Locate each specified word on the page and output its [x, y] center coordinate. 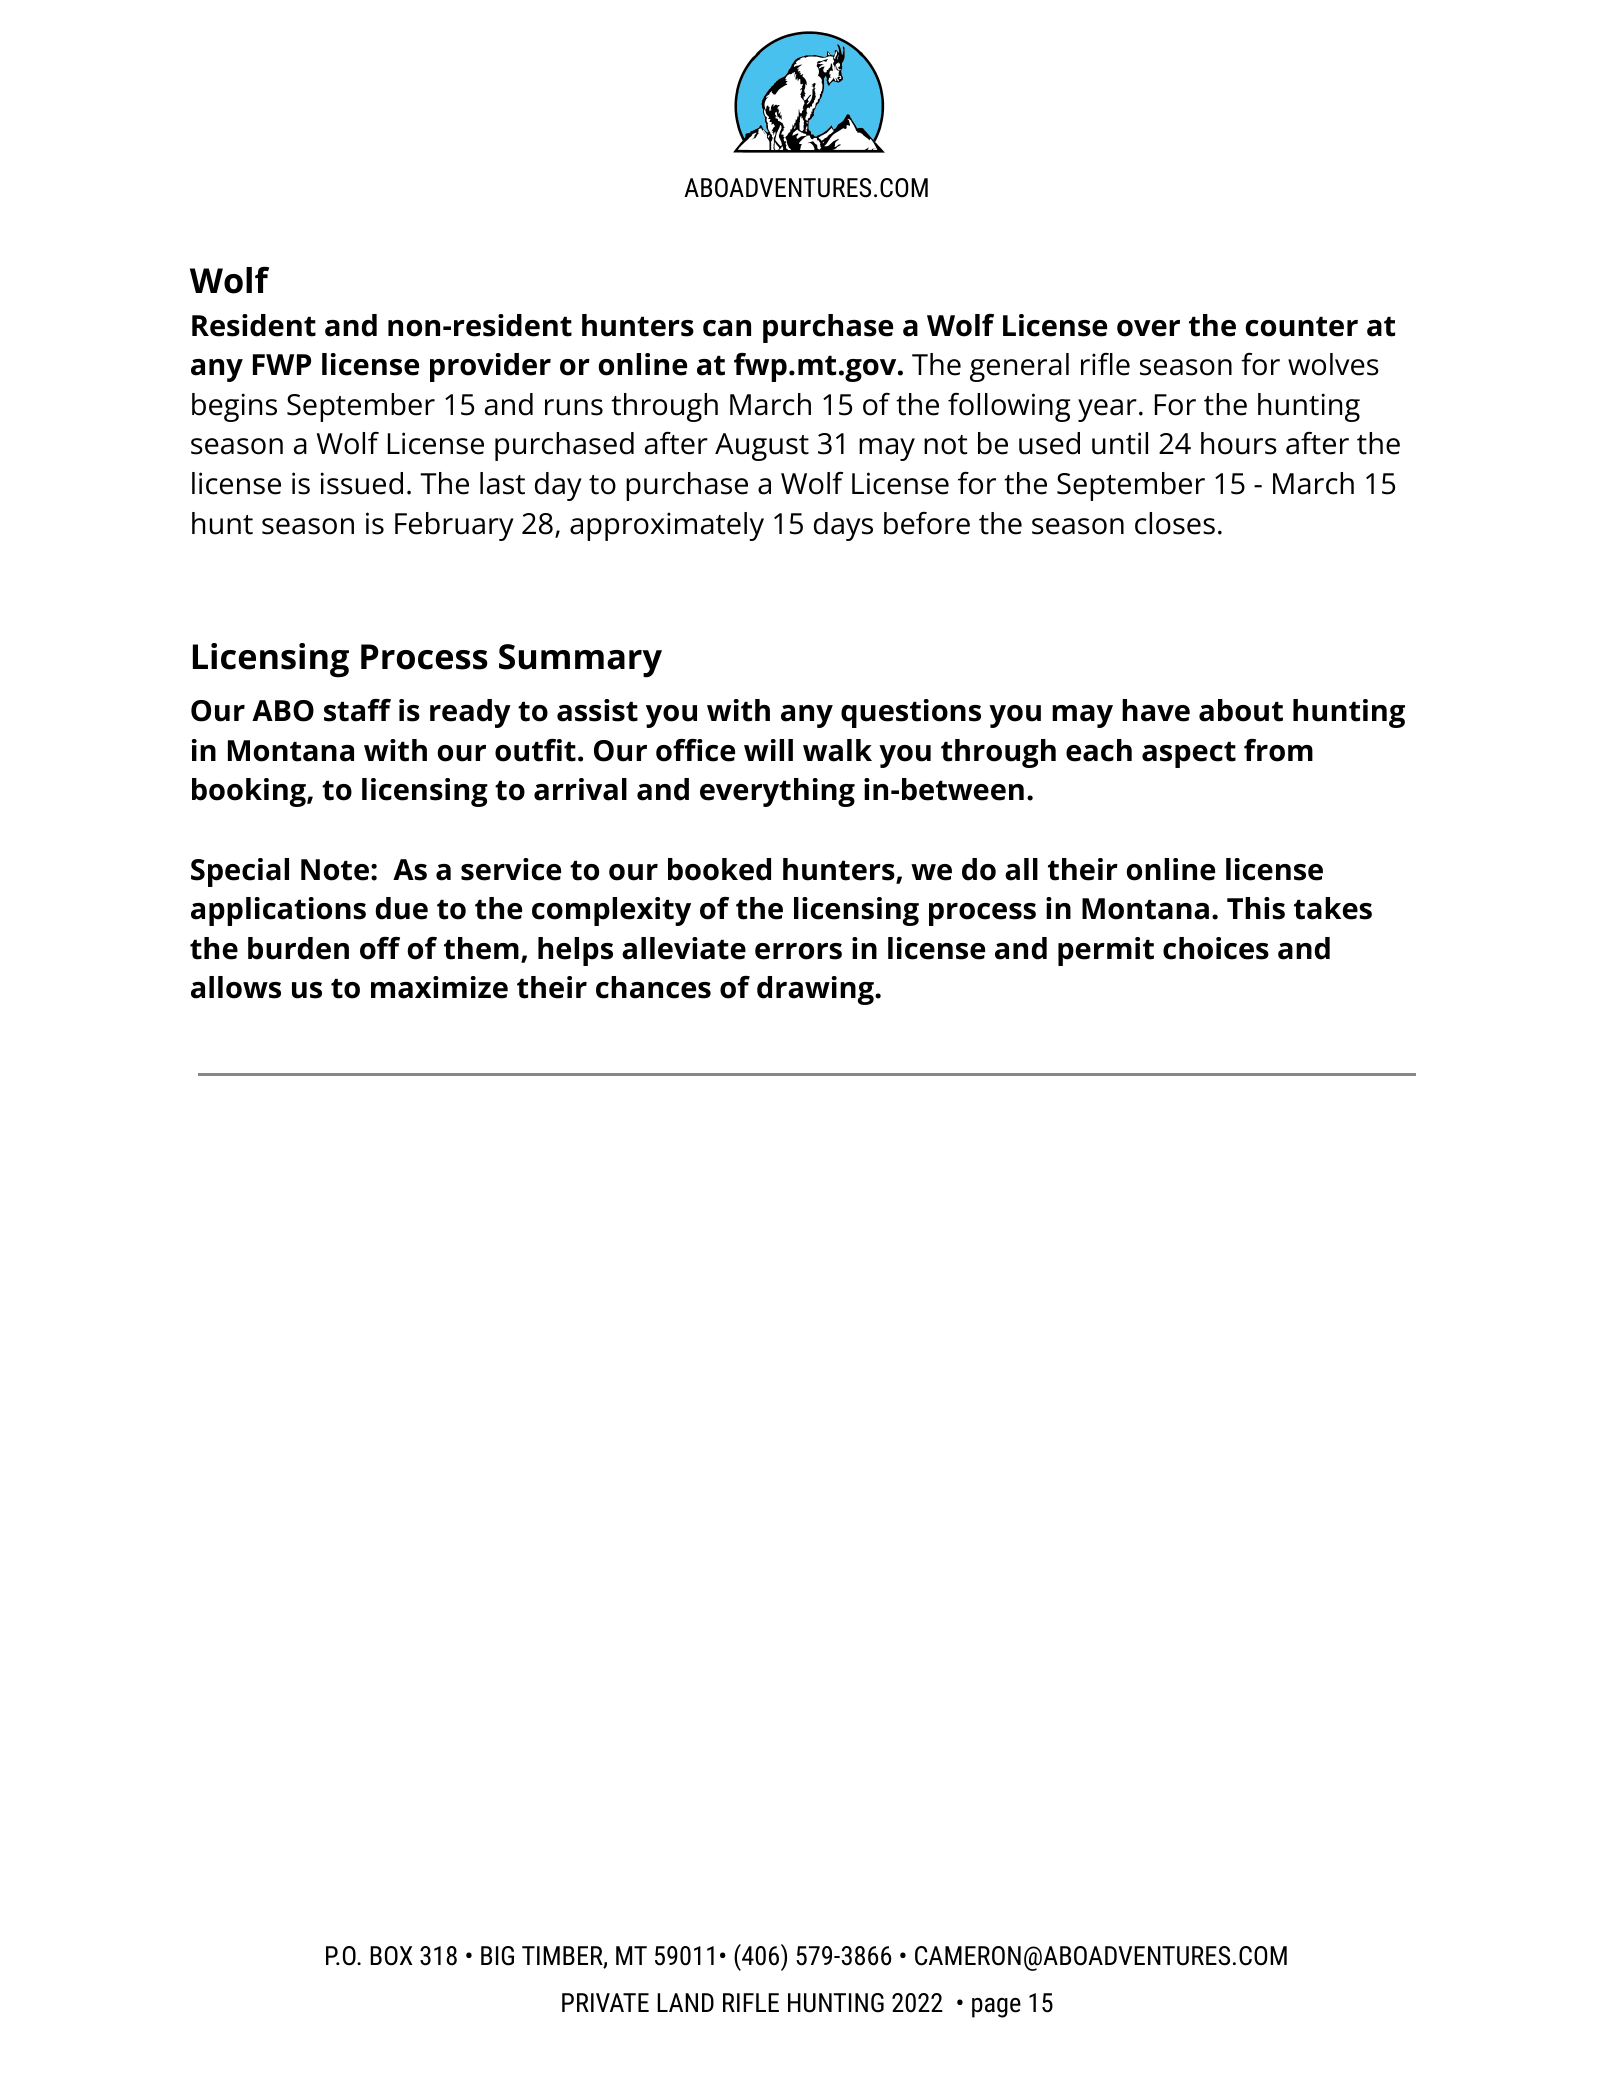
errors [798, 951]
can [727, 328]
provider [490, 367]
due [401, 908]
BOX [391, 1956]
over [1148, 328]
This [1256, 908]
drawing [816, 990]
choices [1216, 948]
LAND [685, 2002]
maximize [439, 987]
